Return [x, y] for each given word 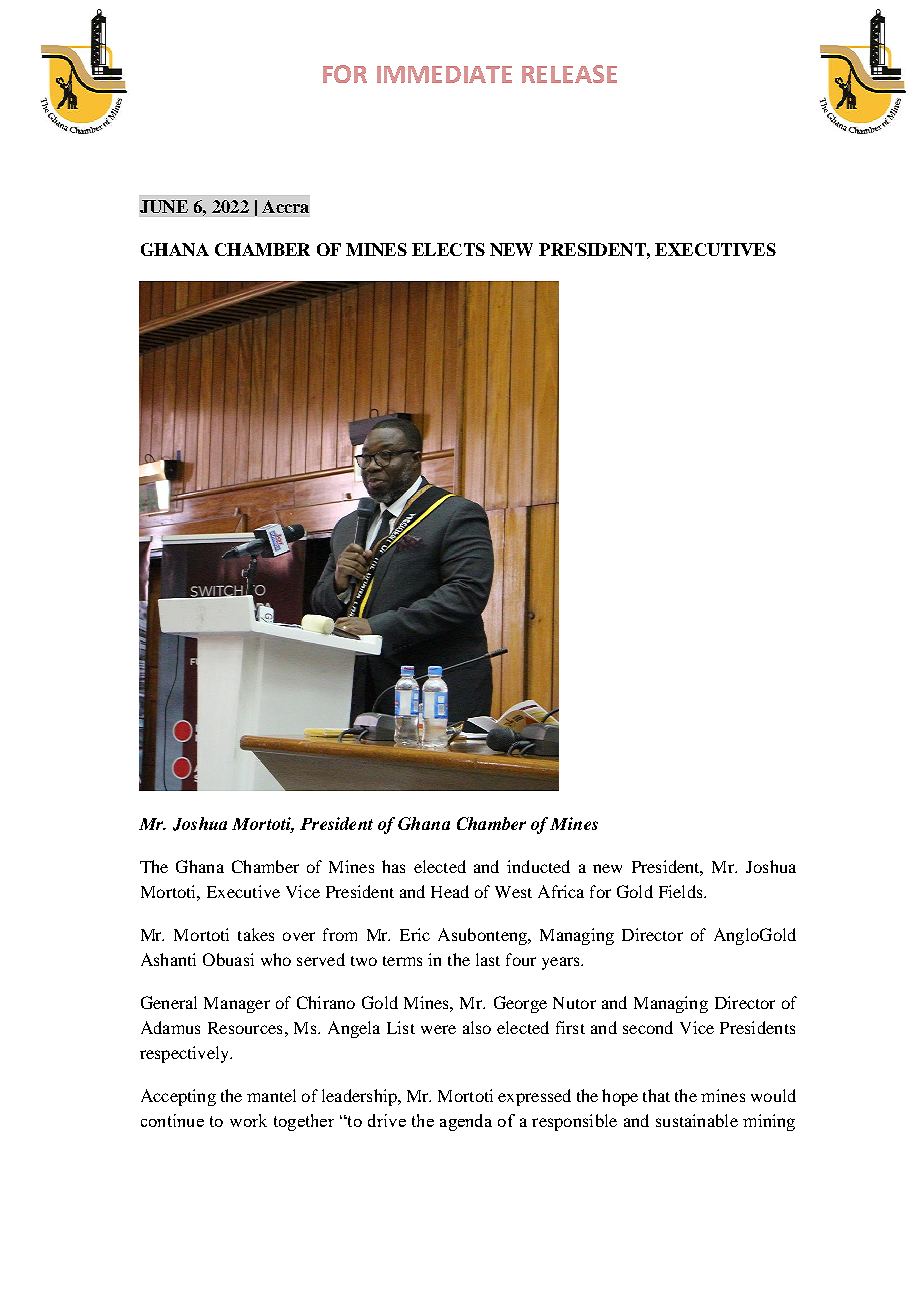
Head [450, 891]
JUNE [164, 206]
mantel [271, 1095]
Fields [682, 891]
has [393, 866]
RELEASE [569, 74]
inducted [538, 866]
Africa [561, 891]
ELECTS [448, 249]
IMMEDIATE [444, 74]
